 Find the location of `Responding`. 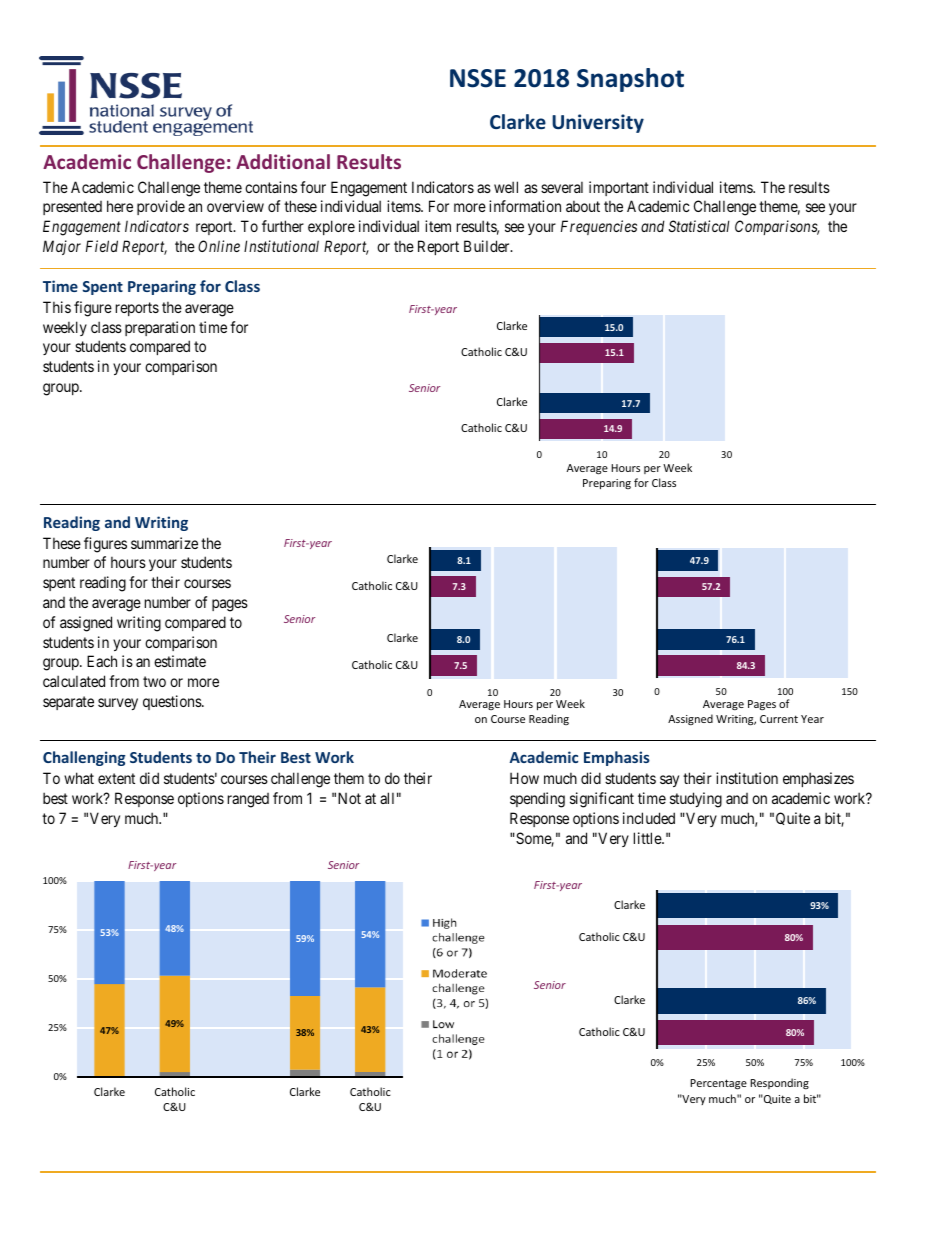

Responding is located at coordinates (779, 1083).
